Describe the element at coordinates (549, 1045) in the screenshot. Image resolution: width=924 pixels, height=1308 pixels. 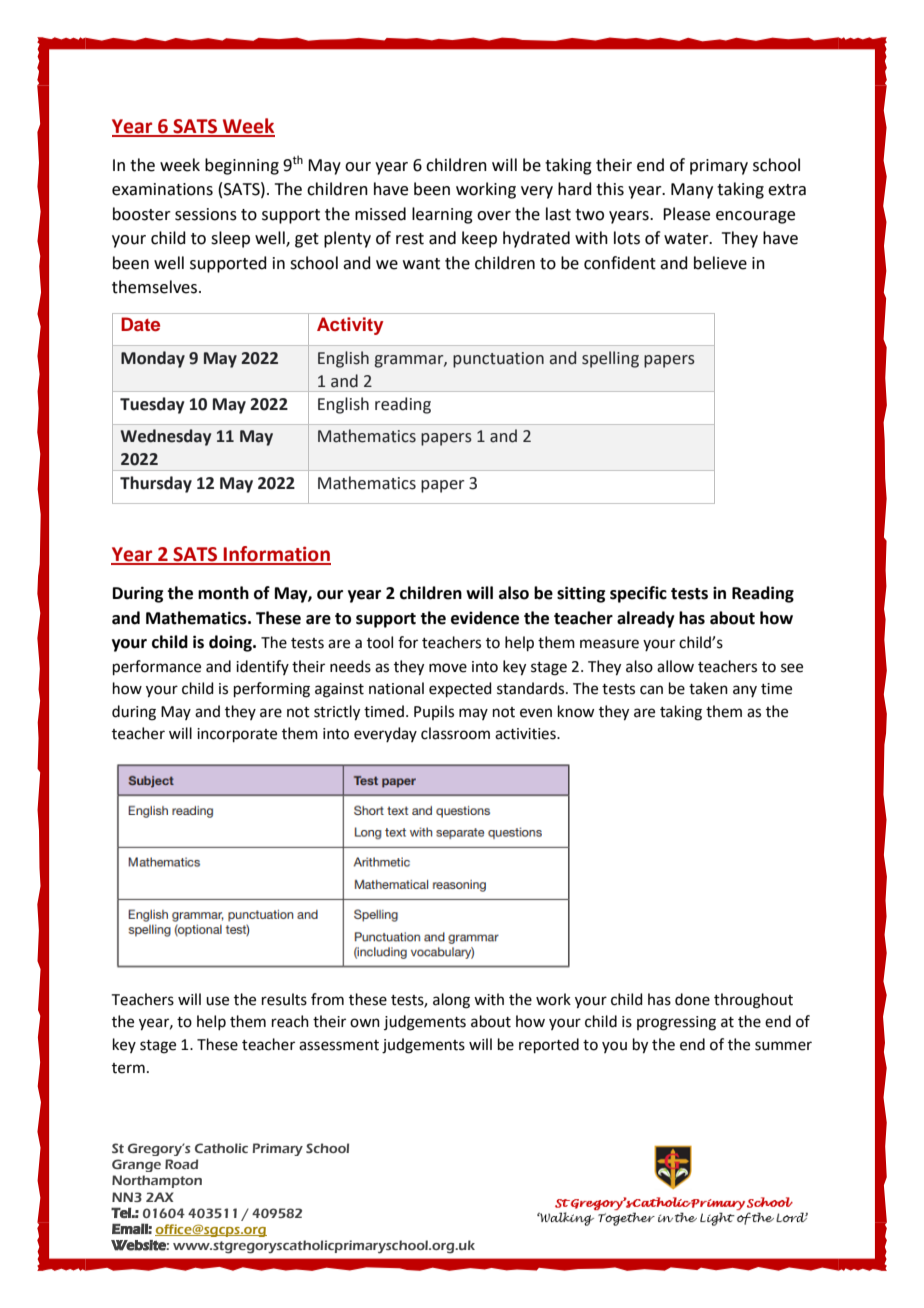
I see `reported` at that location.
